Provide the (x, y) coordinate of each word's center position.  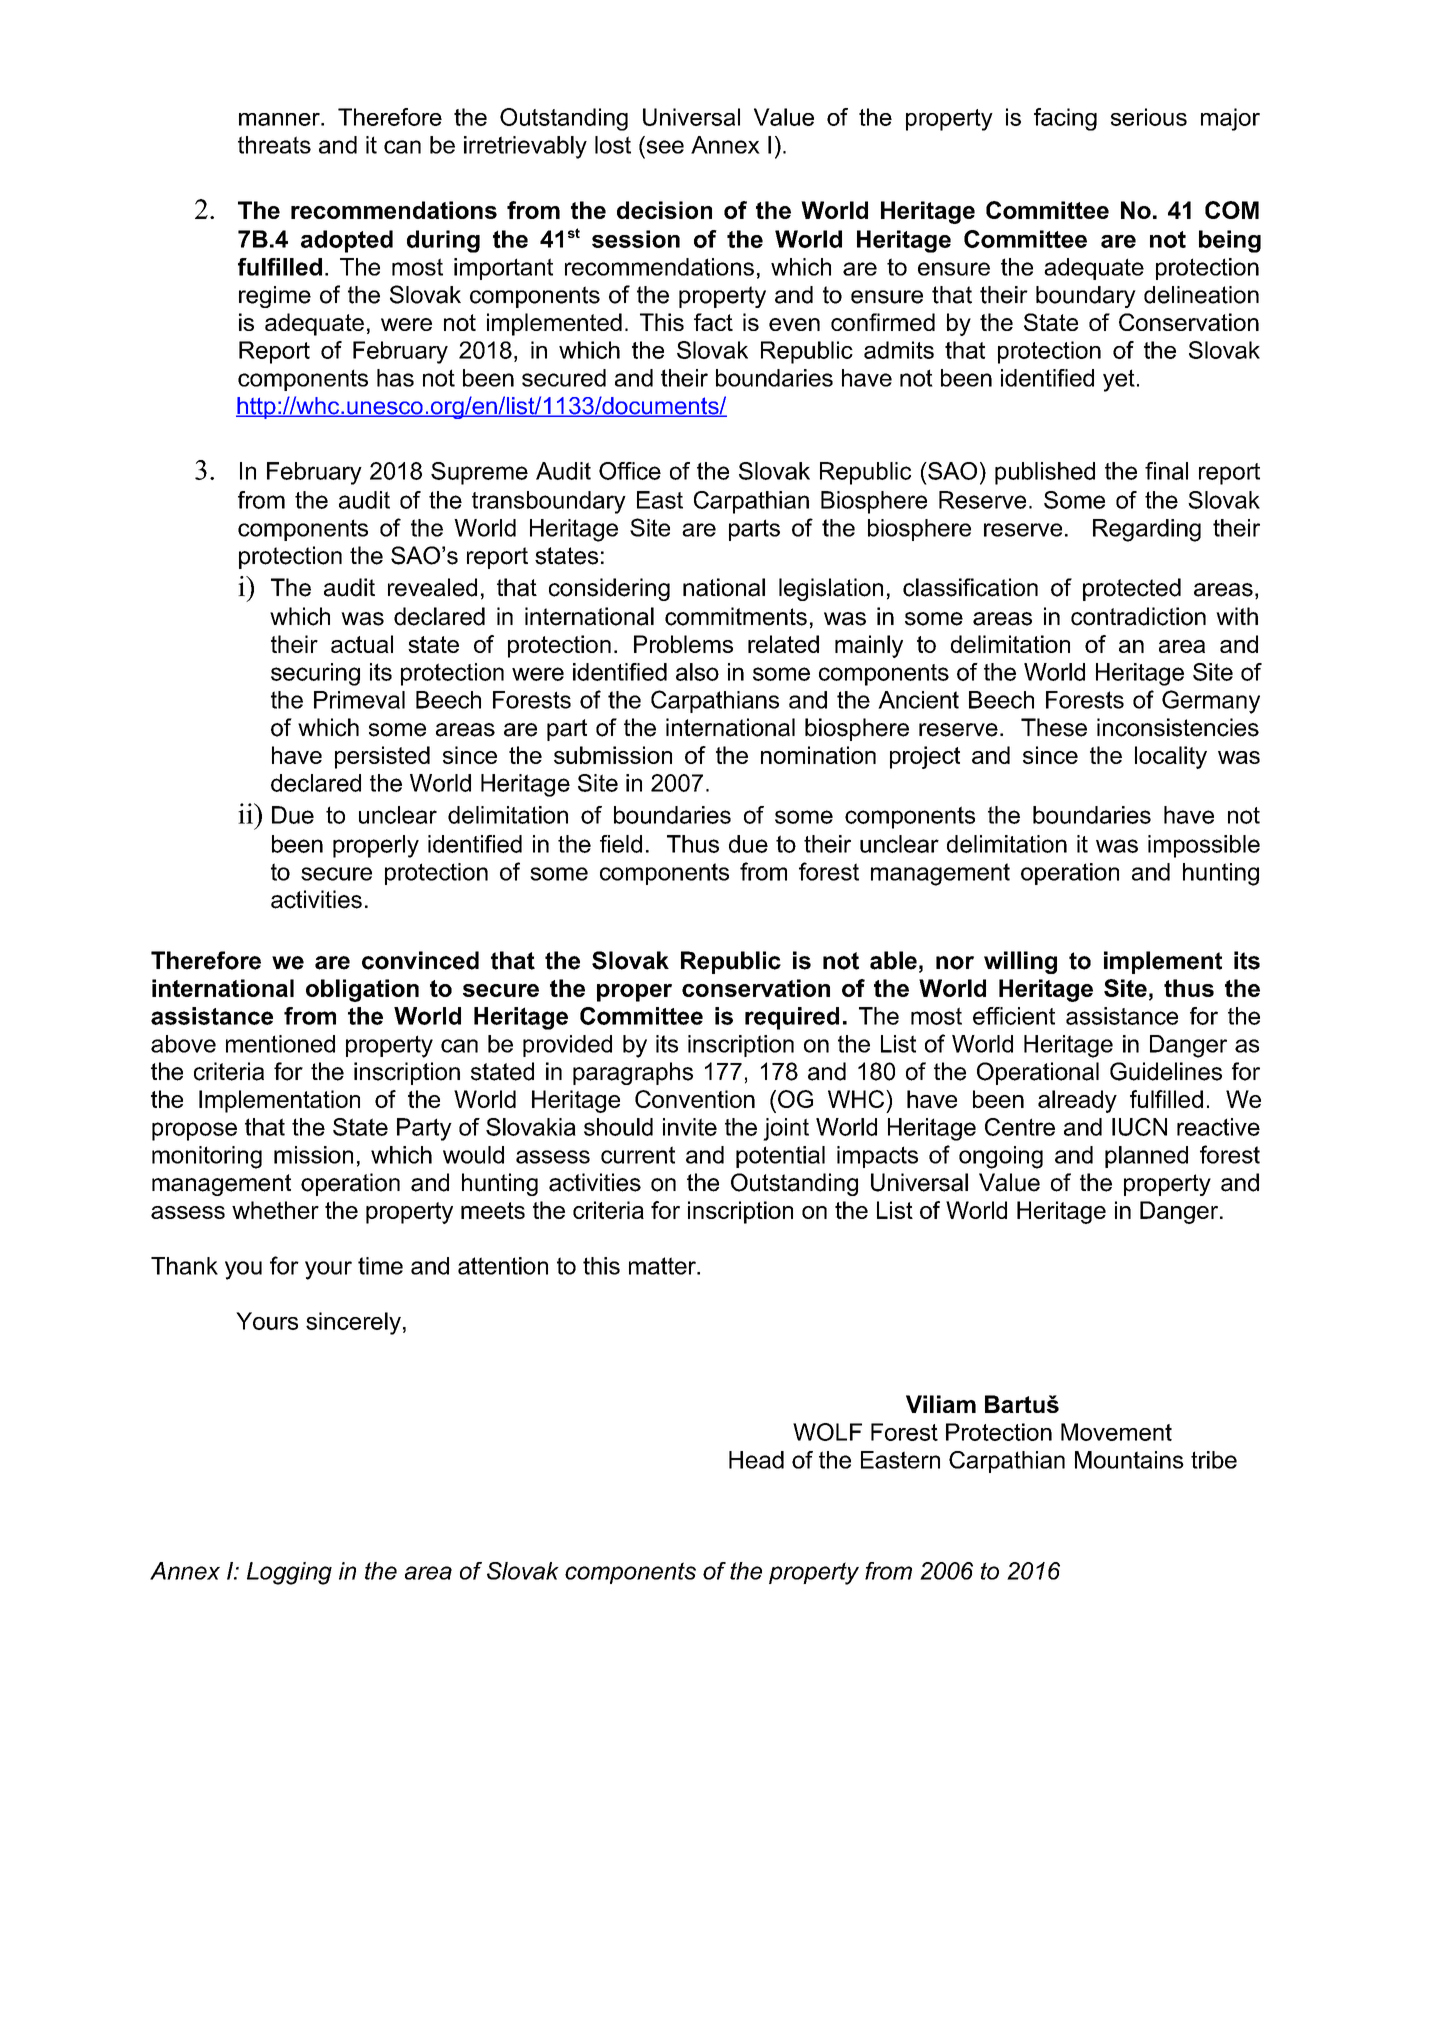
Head (756, 1460)
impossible (1204, 846)
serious (1149, 117)
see (665, 147)
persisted (382, 757)
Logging (289, 1573)
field (621, 844)
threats (274, 145)
